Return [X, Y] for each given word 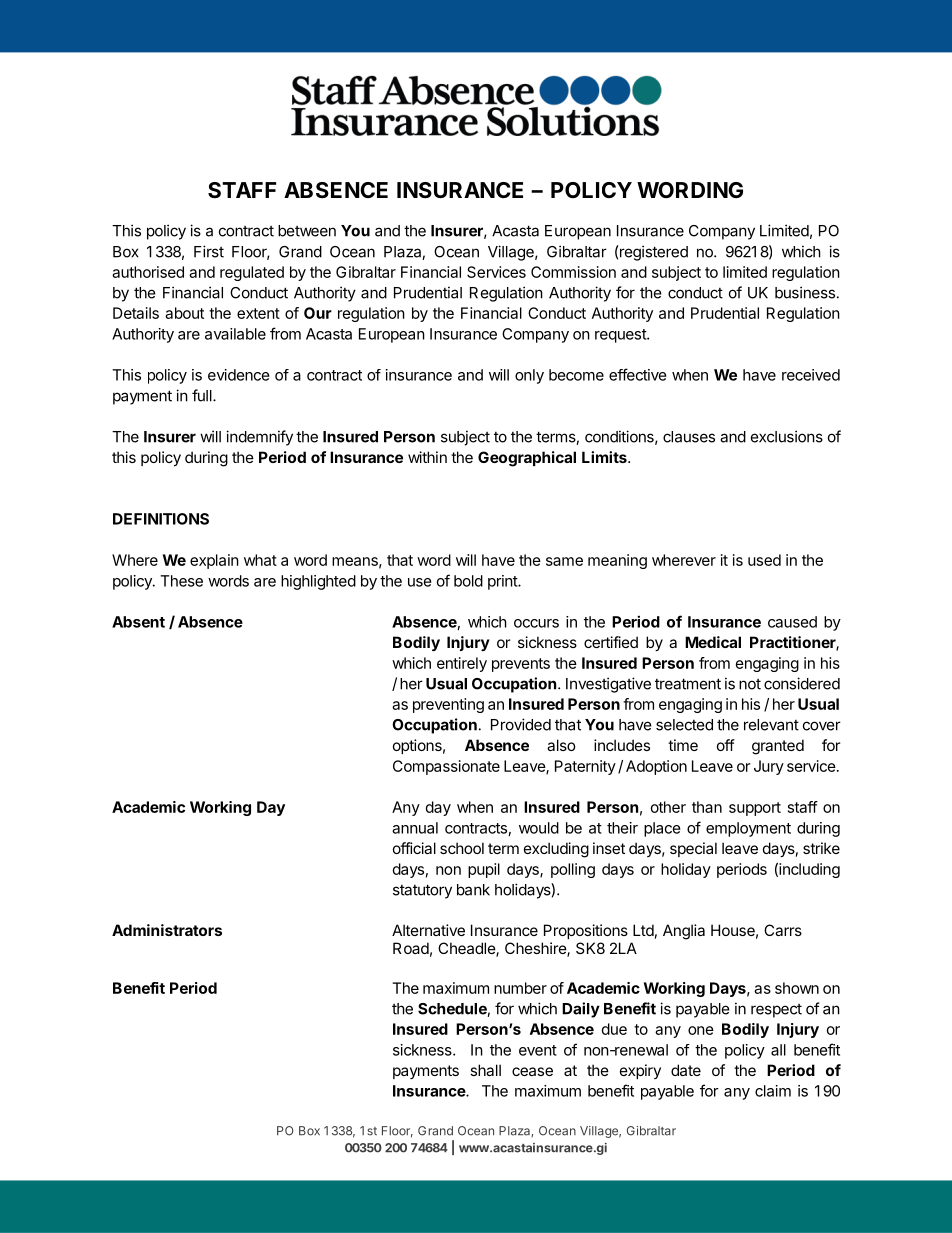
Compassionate [446, 767]
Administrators [167, 930]
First [209, 251]
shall [485, 1070]
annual [415, 828]
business [805, 292]
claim [773, 1091]
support [755, 809]
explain [214, 561]
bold [468, 581]
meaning [617, 561]
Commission [573, 272]
